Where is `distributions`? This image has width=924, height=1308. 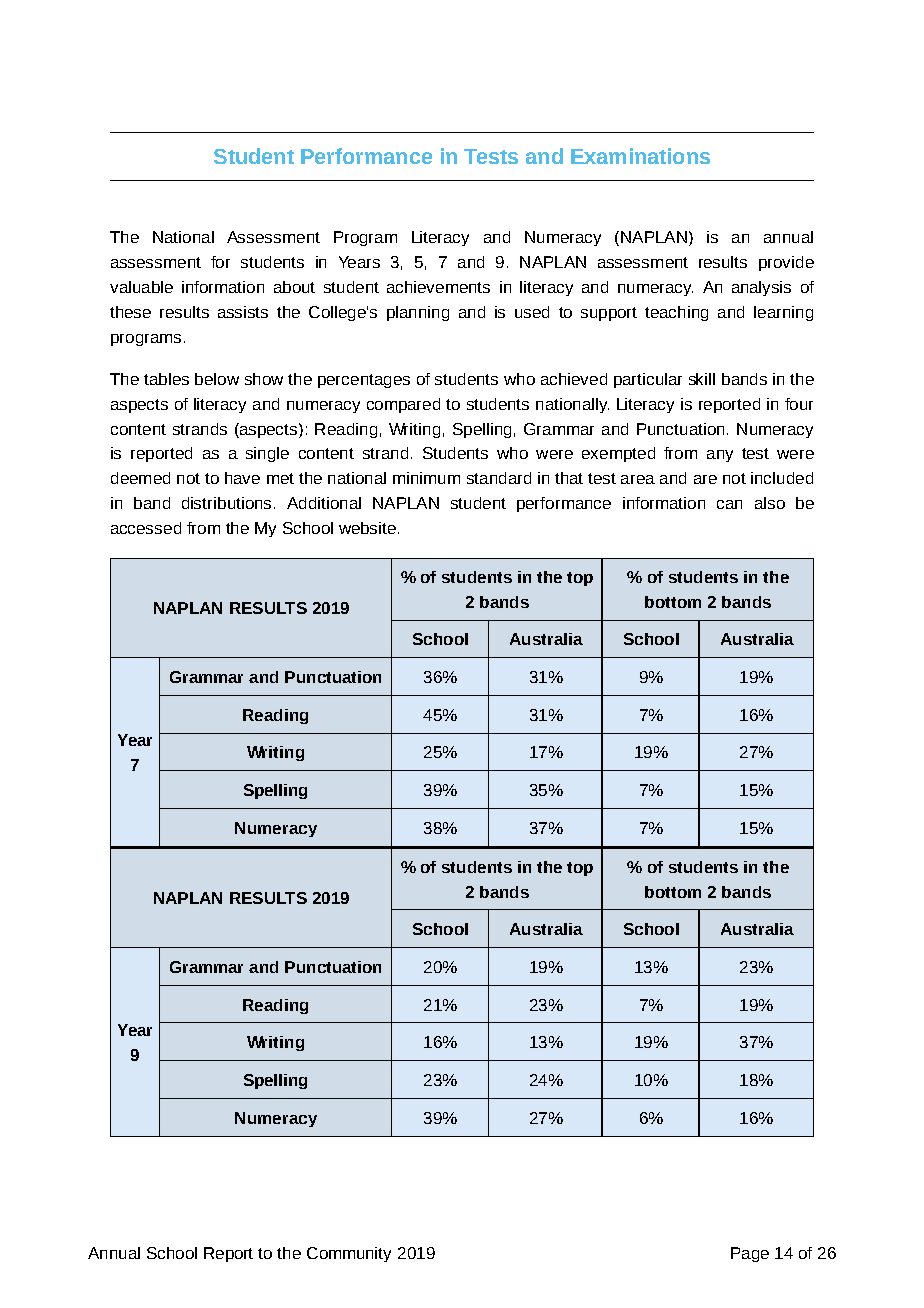
distributions is located at coordinates (226, 503).
